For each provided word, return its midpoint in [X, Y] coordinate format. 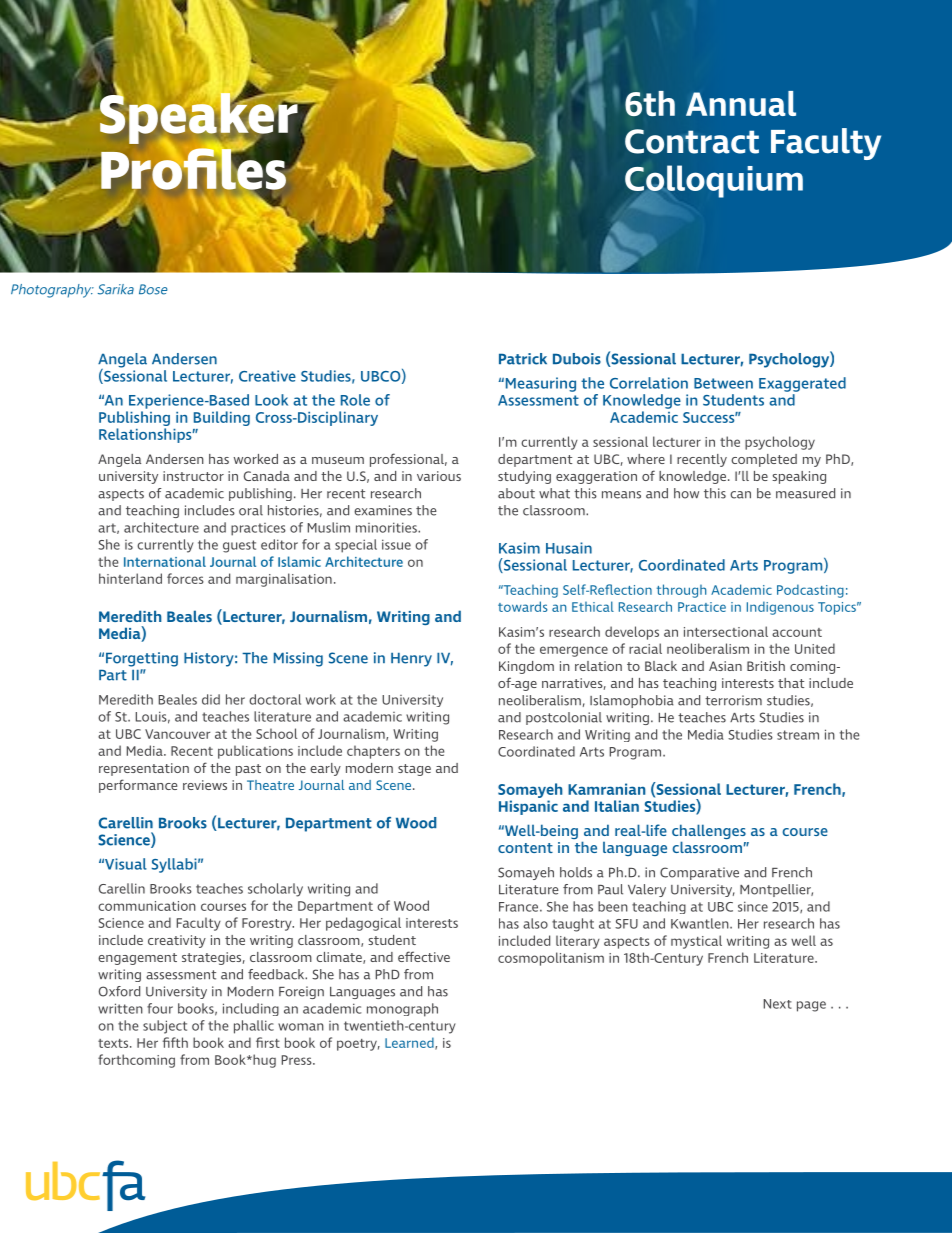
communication [147, 906]
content [525, 848]
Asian [725, 666]
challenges [709, 833]
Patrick [523, 359]
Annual [741, 103]
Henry [411, 659]
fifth [175, 1042]
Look [271, 400]
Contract [692, 141]
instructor [193, 476]
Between [723, 383]
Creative [267, 376]
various [439, 476]
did [211, 699]
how [686, 493]
